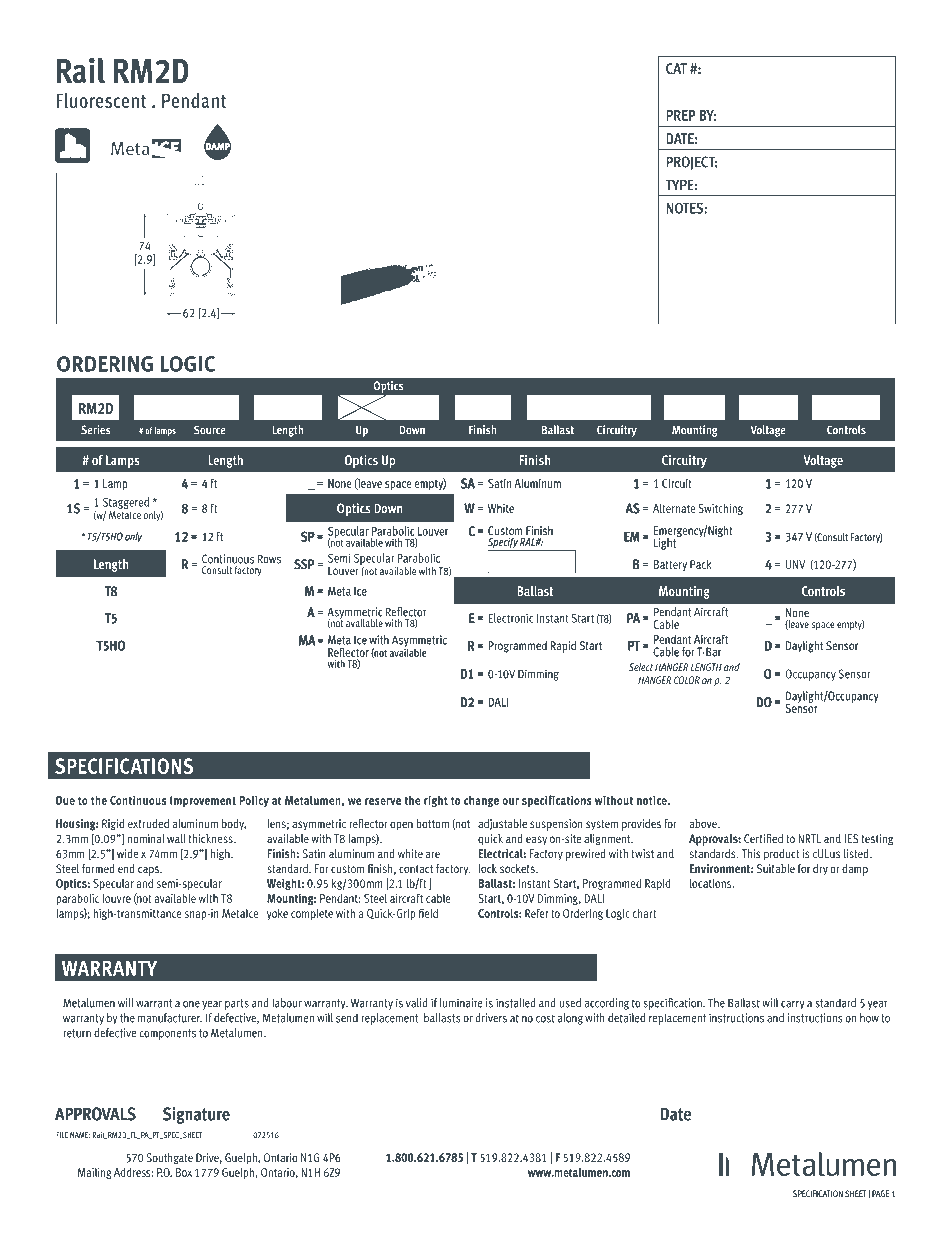 The height and width of the page is (1233, 952). I want to click on Electronic, so click(510, 618).
